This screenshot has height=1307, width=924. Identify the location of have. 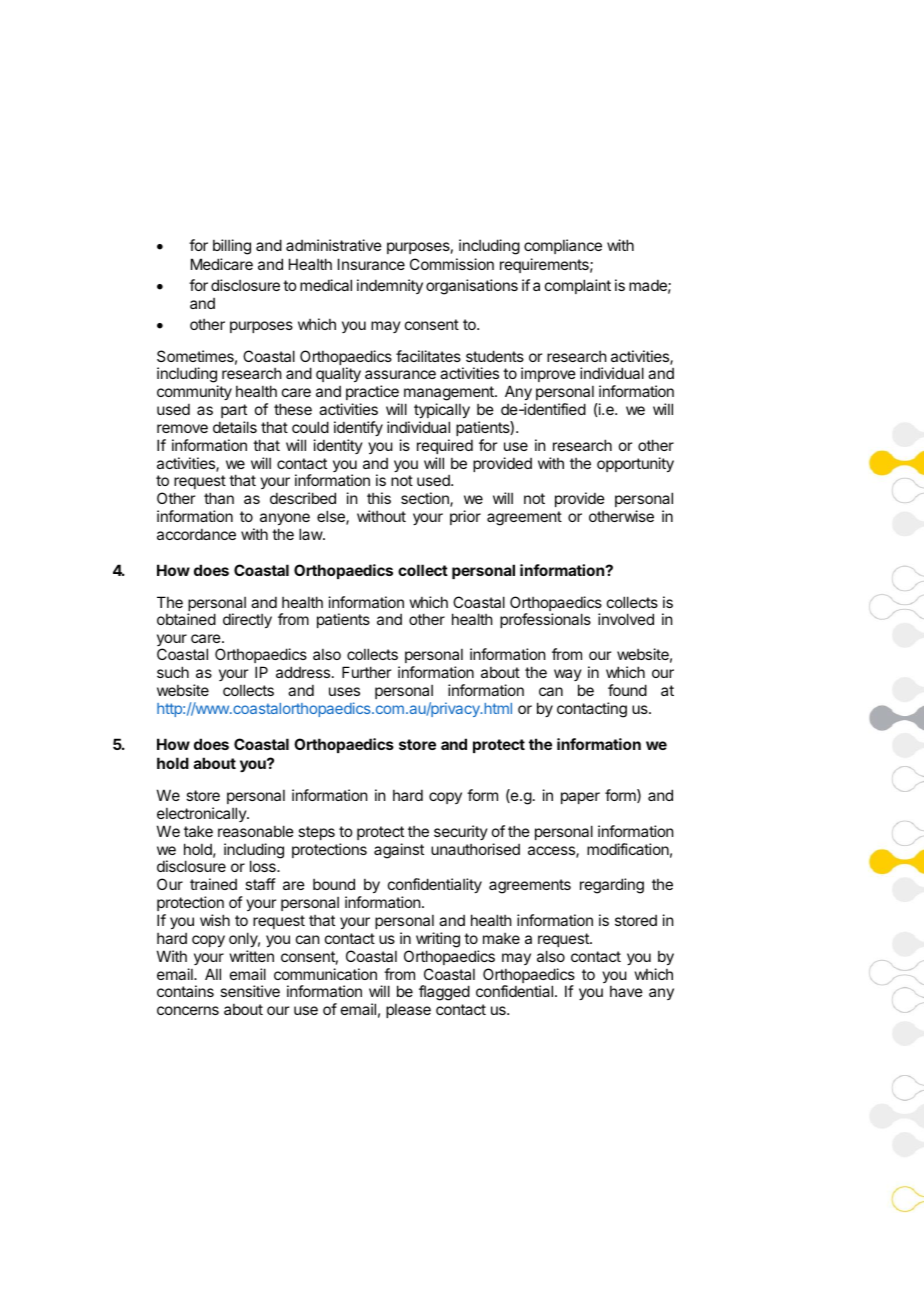
(626, 991).
